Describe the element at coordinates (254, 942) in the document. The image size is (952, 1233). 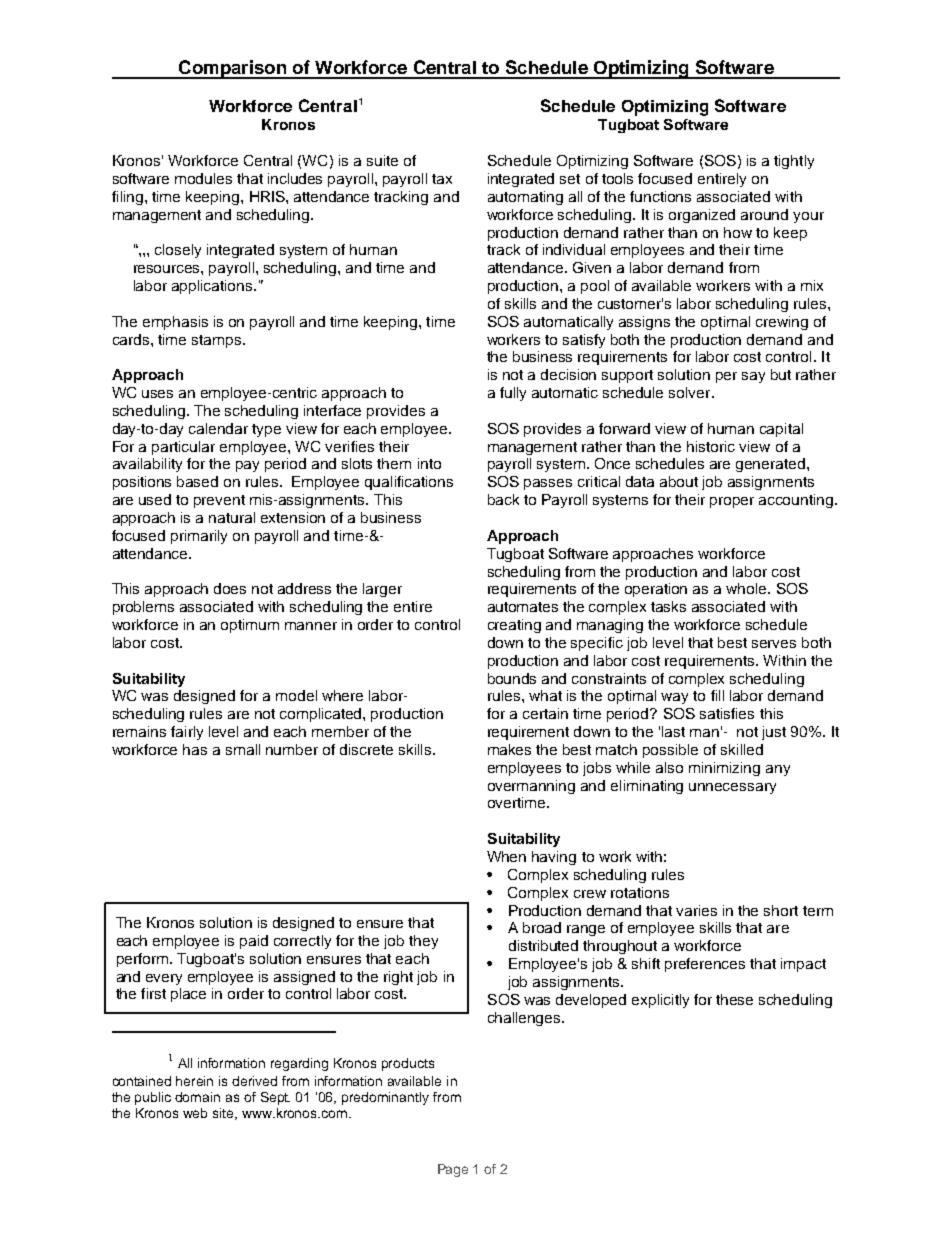
I see `paid` at that location.
